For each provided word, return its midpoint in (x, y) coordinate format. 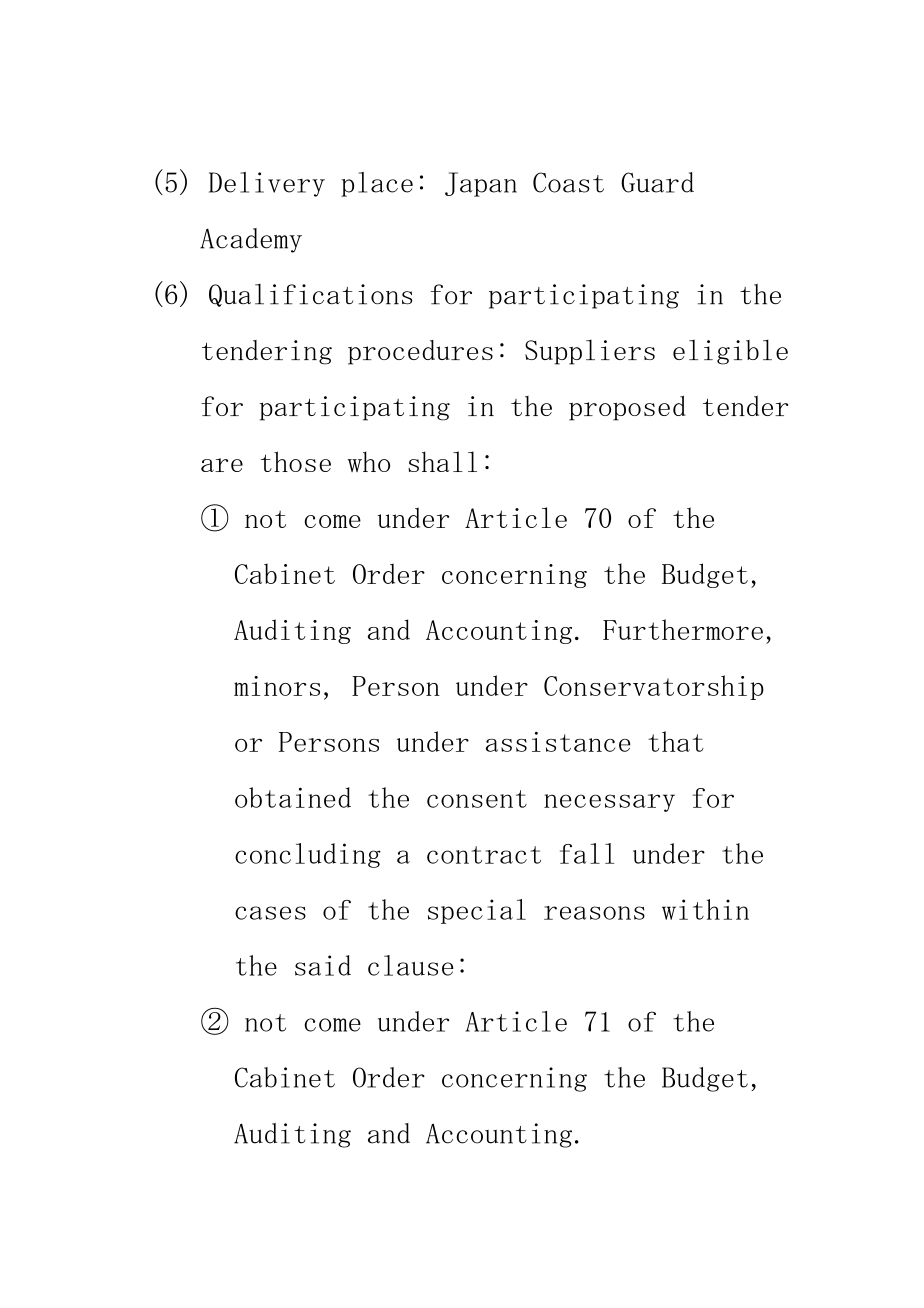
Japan (481, 184)
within (705, 909)
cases (270, 913)
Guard (657, 182)
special (477, 911)
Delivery (267, 184)
